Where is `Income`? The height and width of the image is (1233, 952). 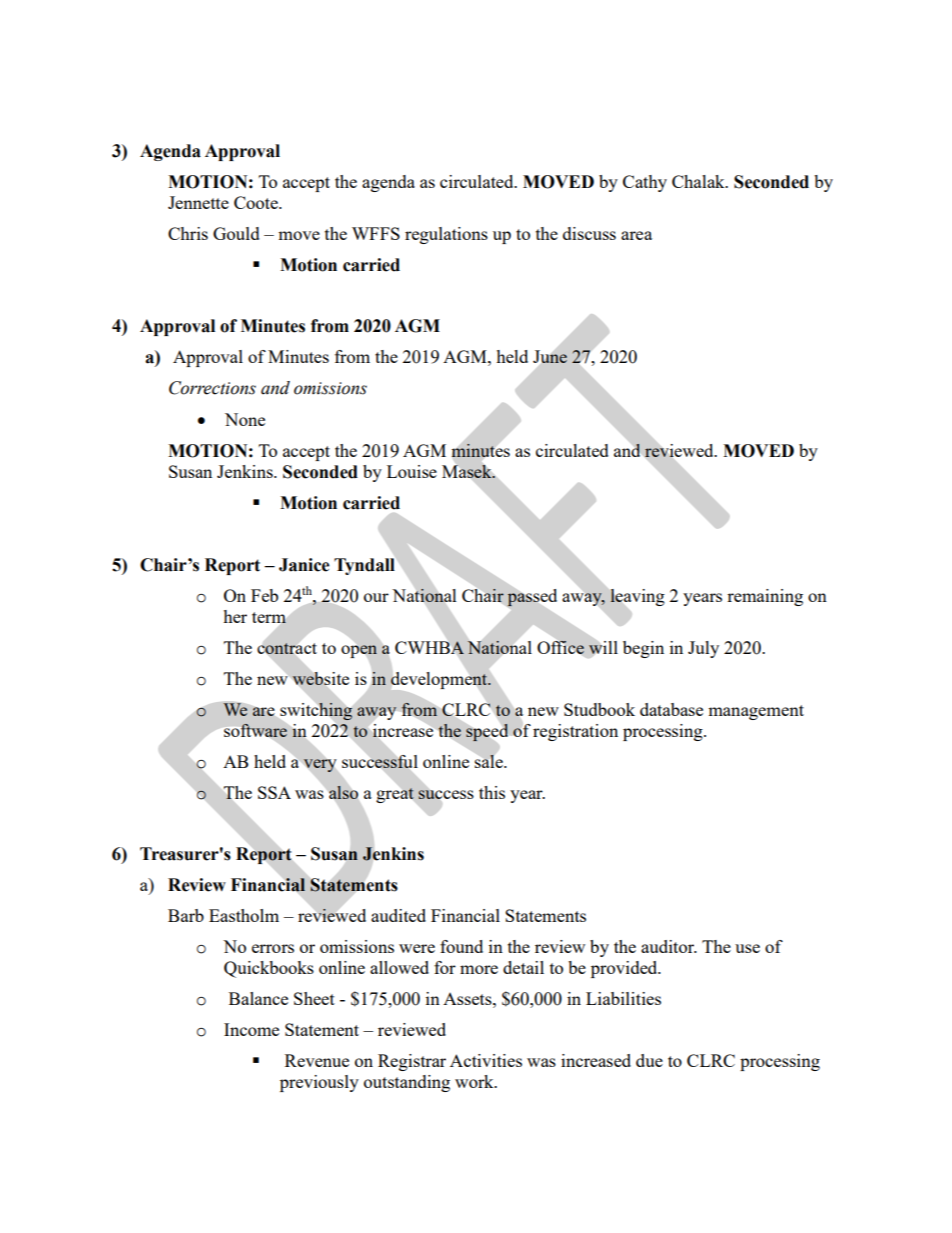
Income is located at coordinates (251, 1029).
